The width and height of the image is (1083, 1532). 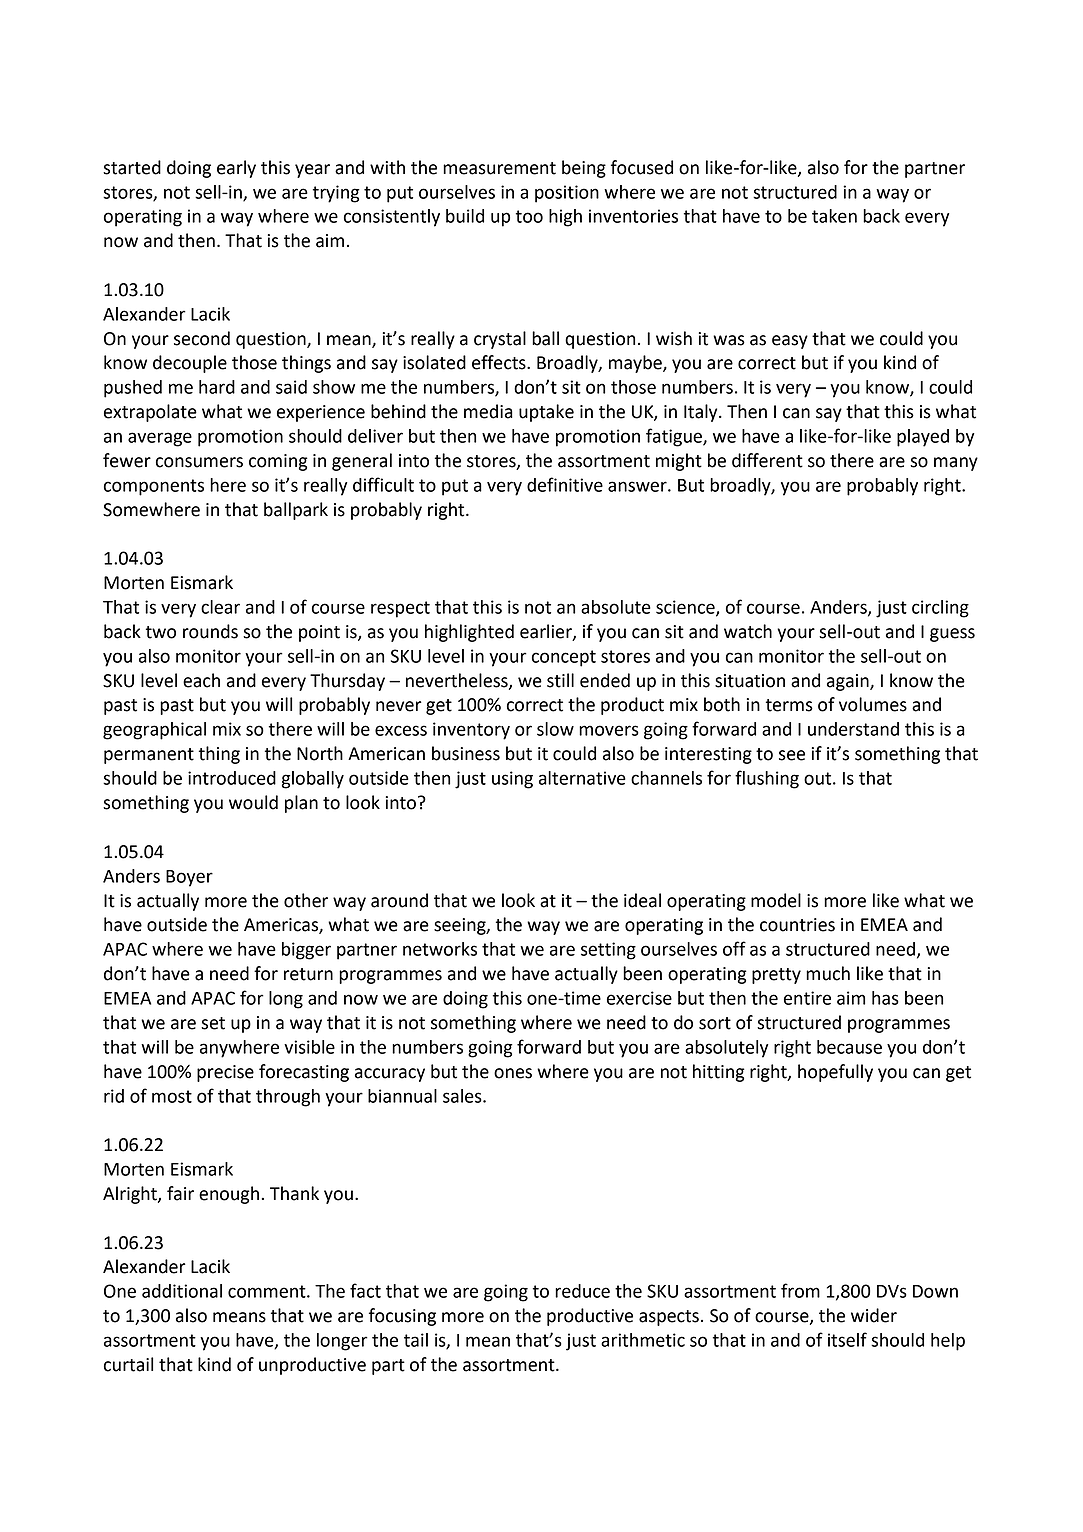 What do you see at coordinates (189, 878) in the image?
I see `Boyer` at bounding box center [189, 878].
